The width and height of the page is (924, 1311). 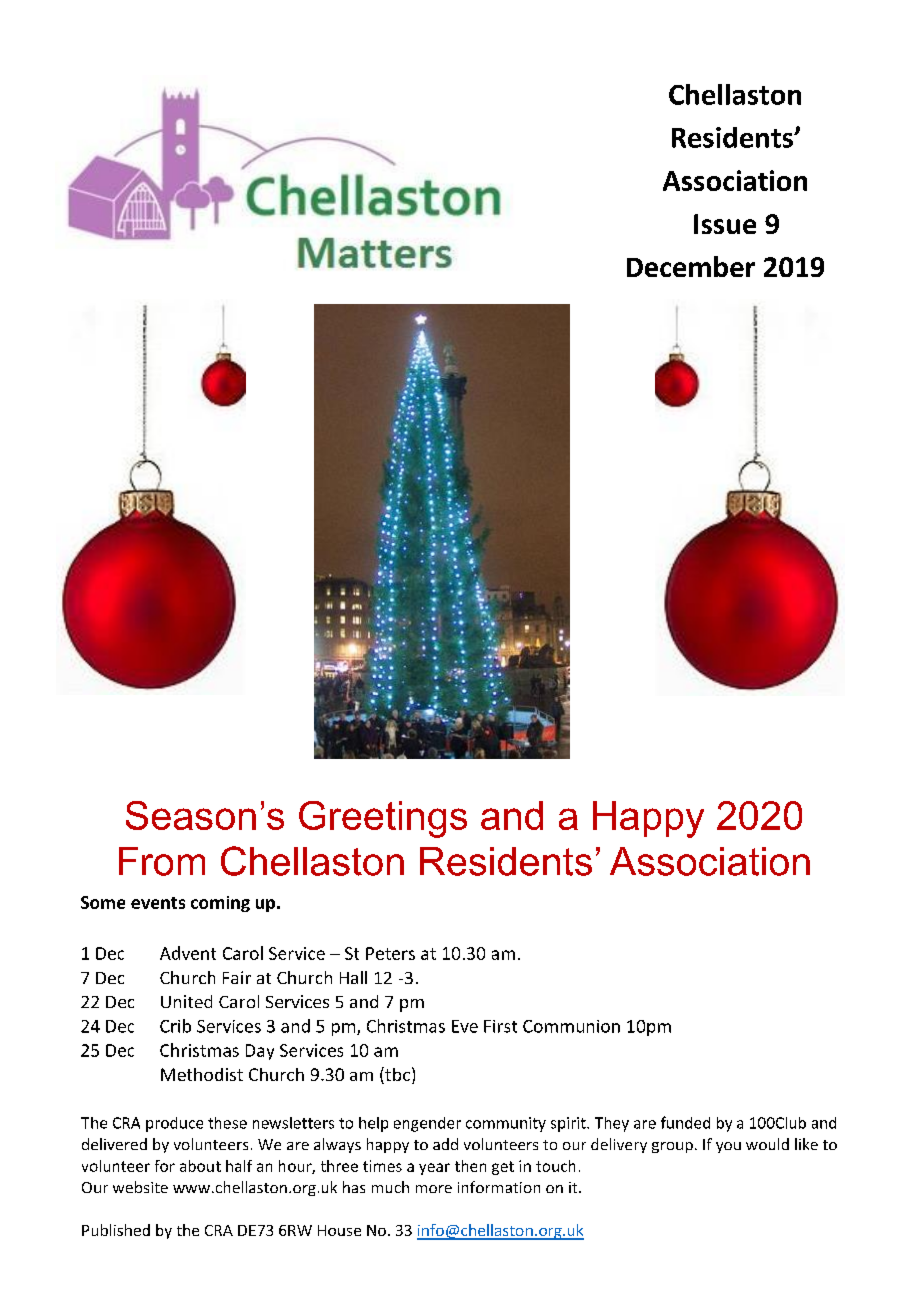 What do you see at coordinates (434, 1189) in the page?
I see `more` at bounding box center [434, 1189].
